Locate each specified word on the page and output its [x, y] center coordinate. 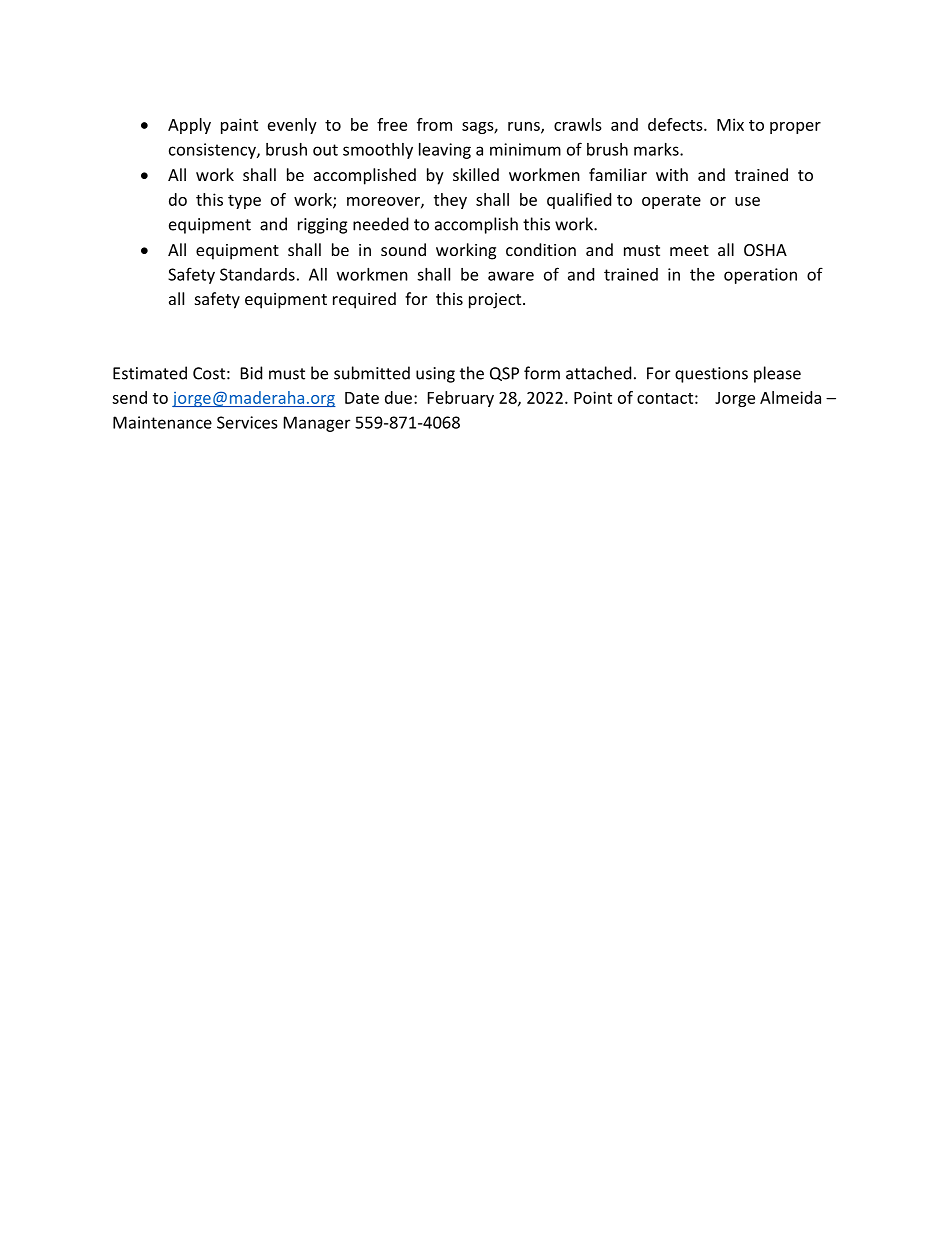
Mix [730, 124]
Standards [257, 274]
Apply [189, 126]
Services [247, 422]
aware [511, 276]
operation [760, 276]
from [434, 124]
